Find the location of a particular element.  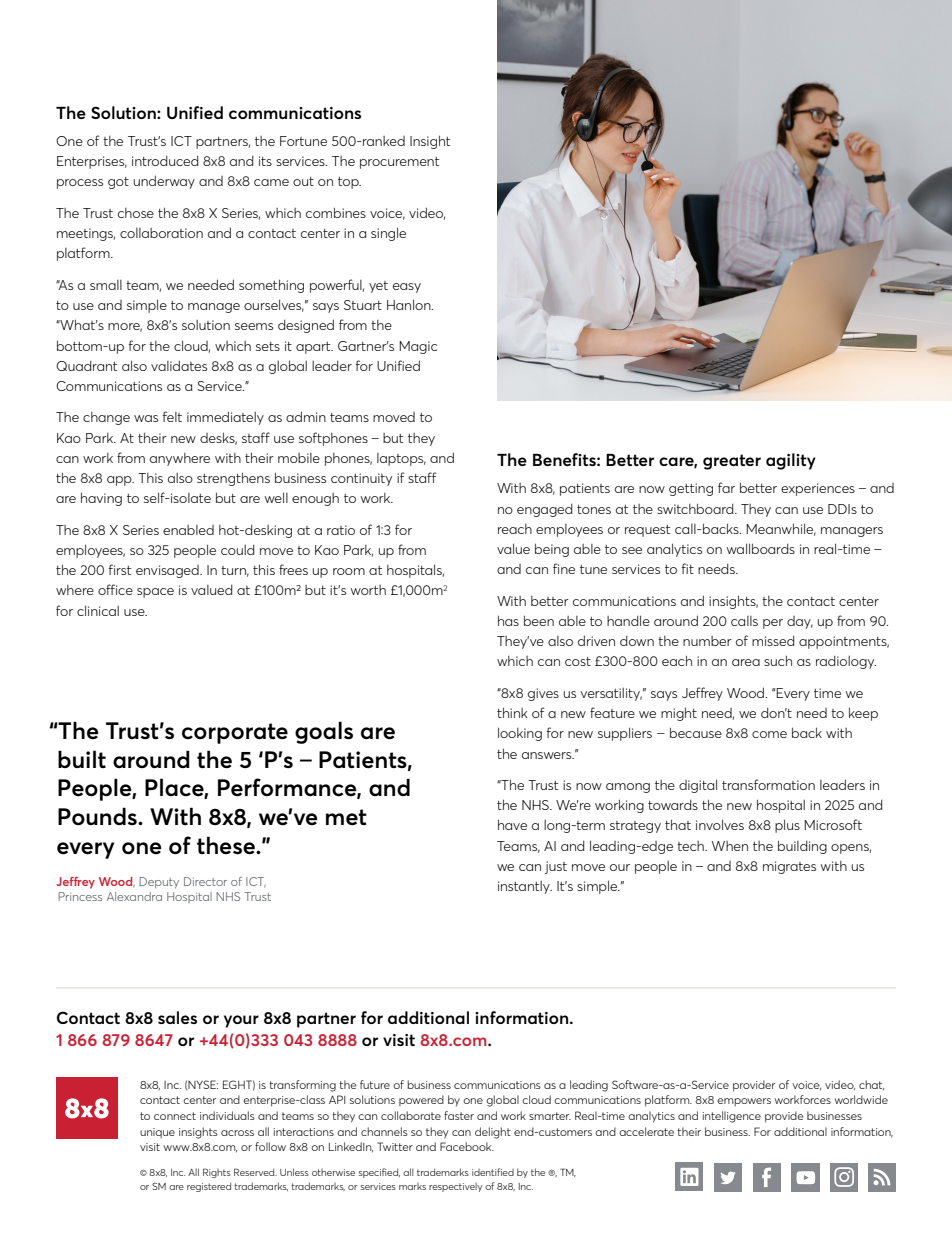

instantly is located at coordinates (525, 887).
